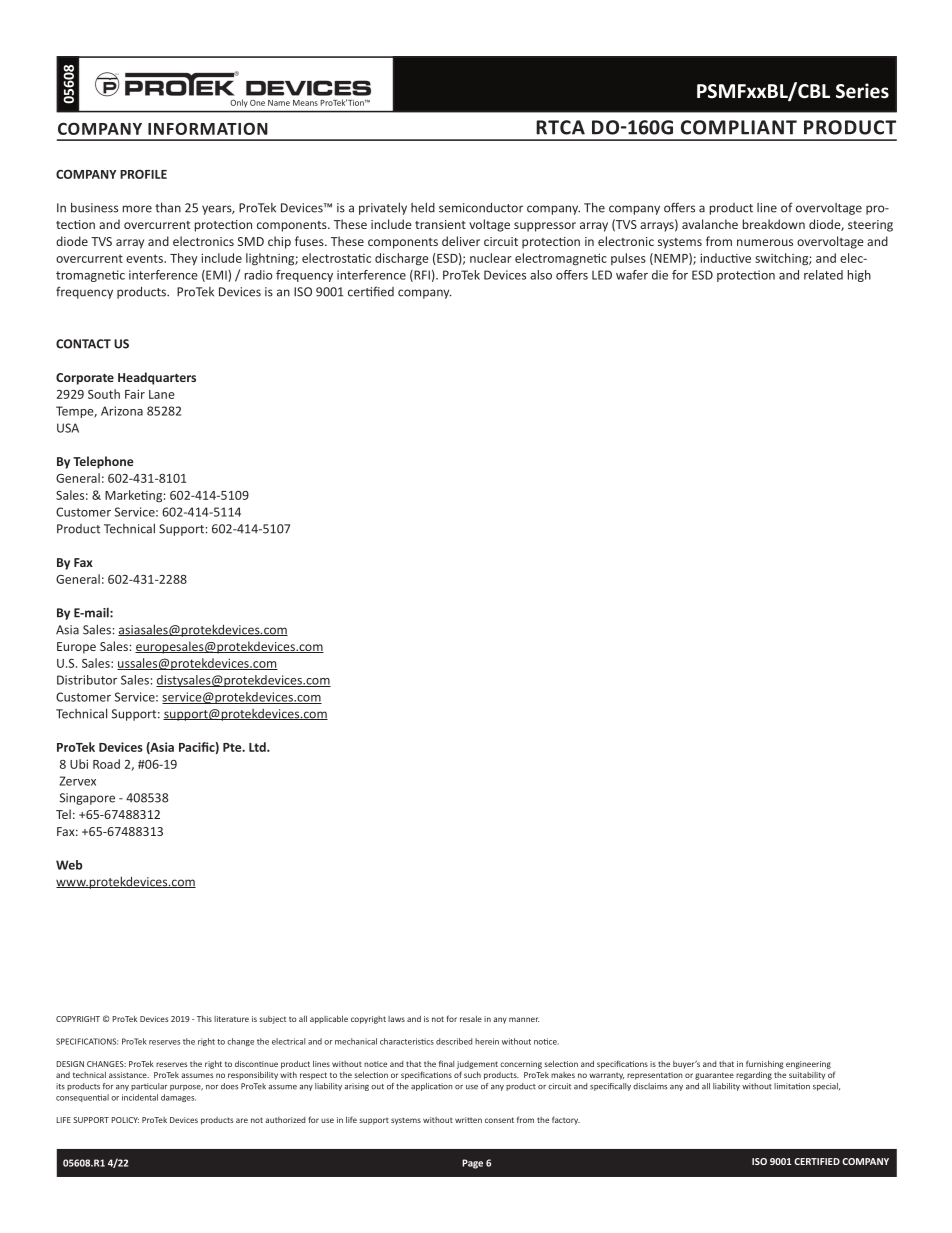 The height and width of the page is (1233, 952). What do you see at coordinates (468, 1120) in the page?
I see `written` at bounding box center [468, 1120].
